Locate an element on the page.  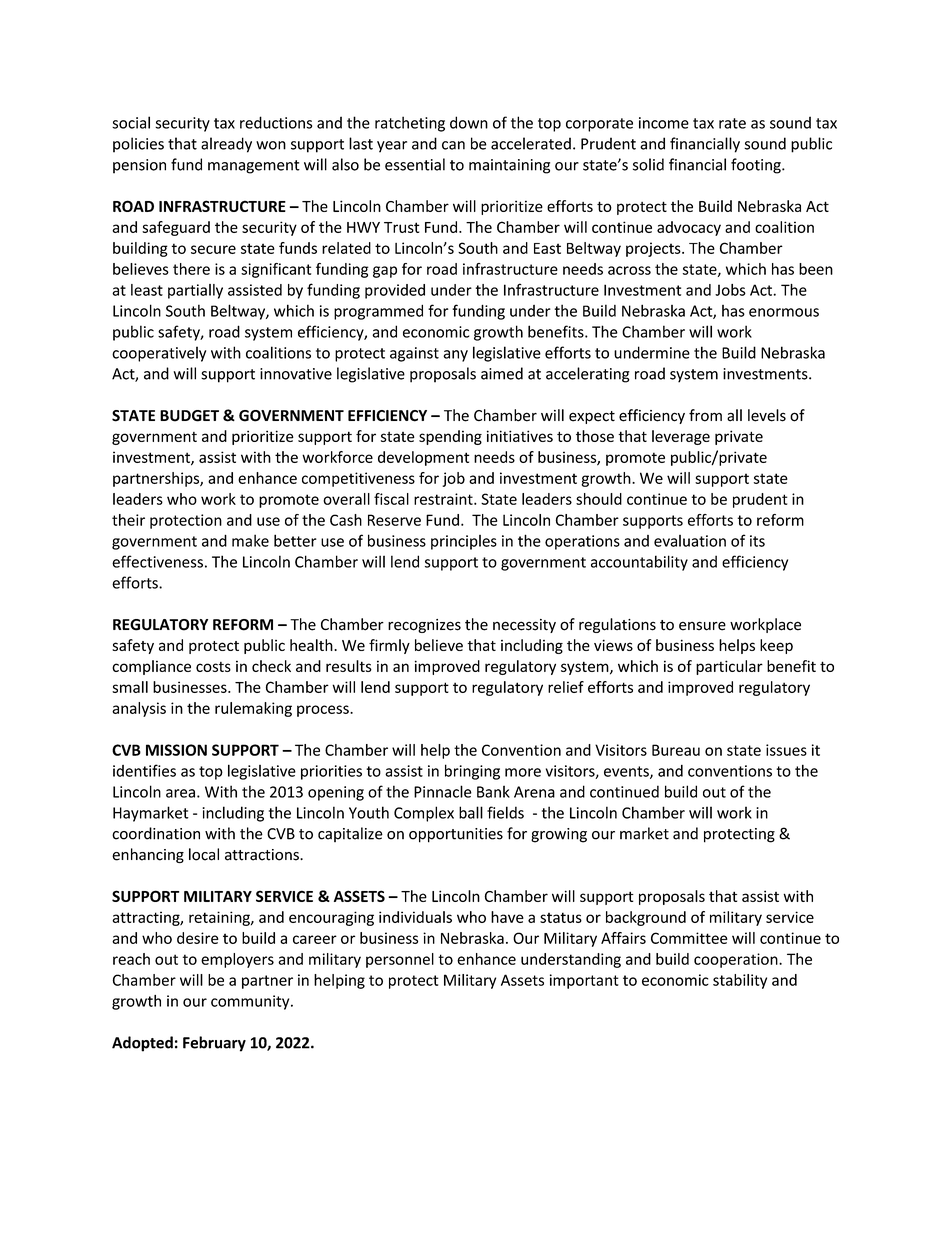
from is located at coordinates (705, 415).
